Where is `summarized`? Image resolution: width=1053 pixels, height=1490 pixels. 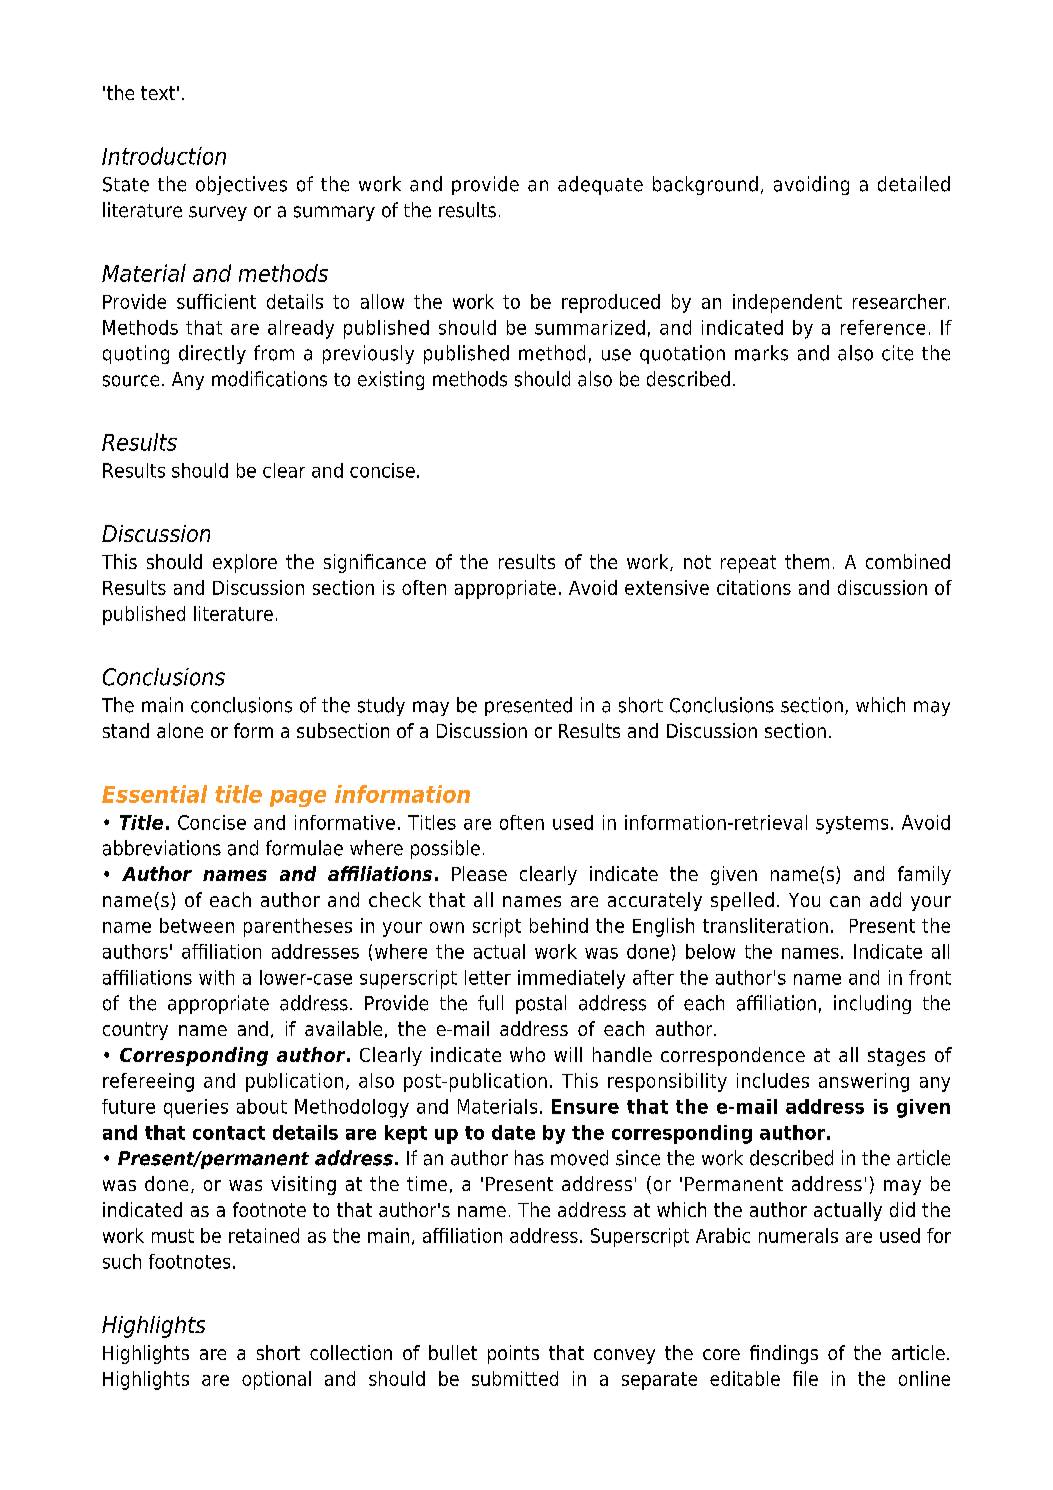 summarized is located at coordinates (590, 327).
